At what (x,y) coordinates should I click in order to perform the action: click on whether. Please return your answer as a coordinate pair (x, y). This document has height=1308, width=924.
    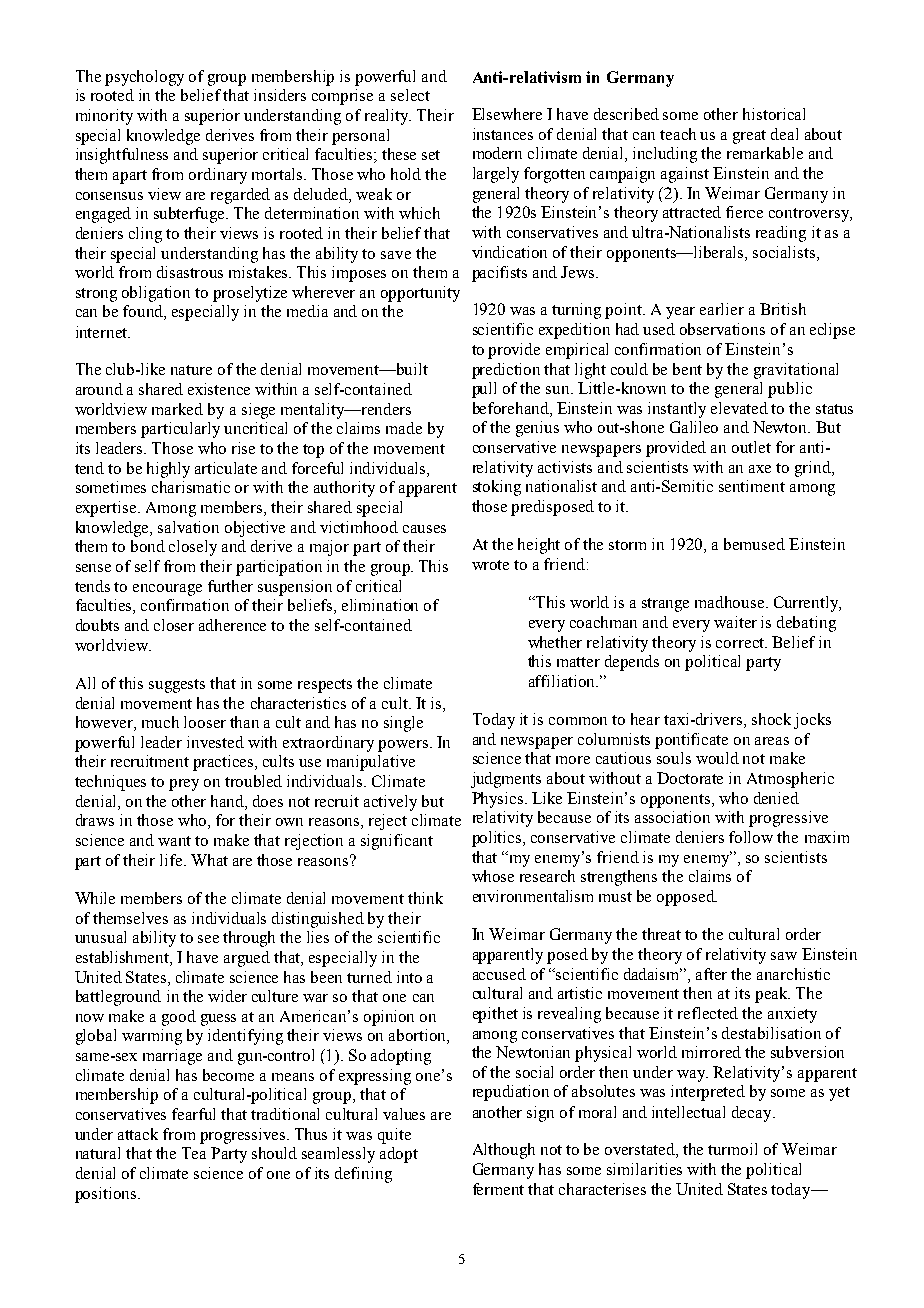
    Looking at the image, I should click on (555, 642).
